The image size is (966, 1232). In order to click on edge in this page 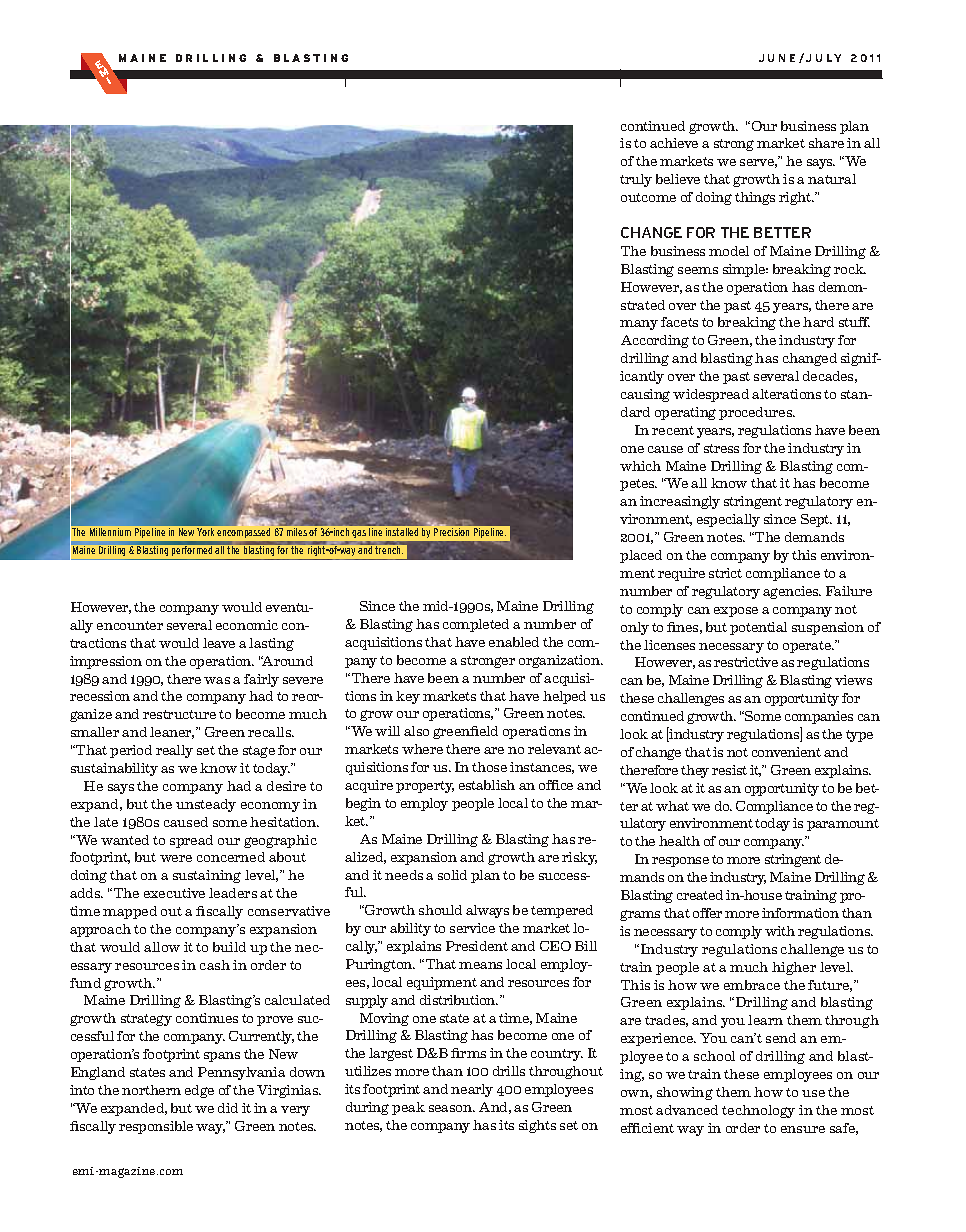, I will do `click(199, 1091)`.
